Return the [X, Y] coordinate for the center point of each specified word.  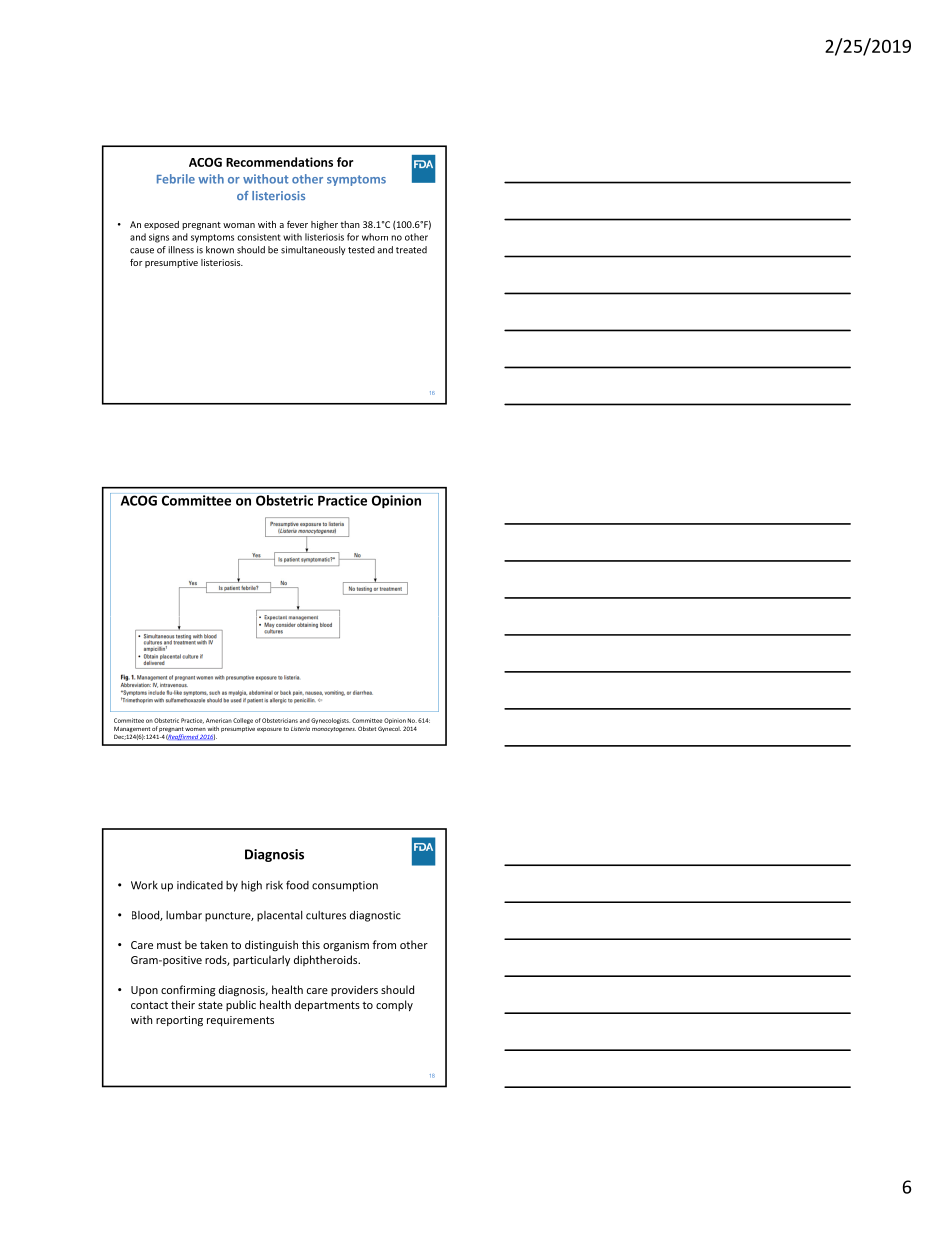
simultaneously [313, 250]
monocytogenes [334, 729]
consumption [345, 886]
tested [361, 250]
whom [375, 237]
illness [181, 250]
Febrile [176, 179]
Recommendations [279, 162]
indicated [200, 885]
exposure [269, 730]
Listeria [300, 728]
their [183, 1004]
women [195, 729]
